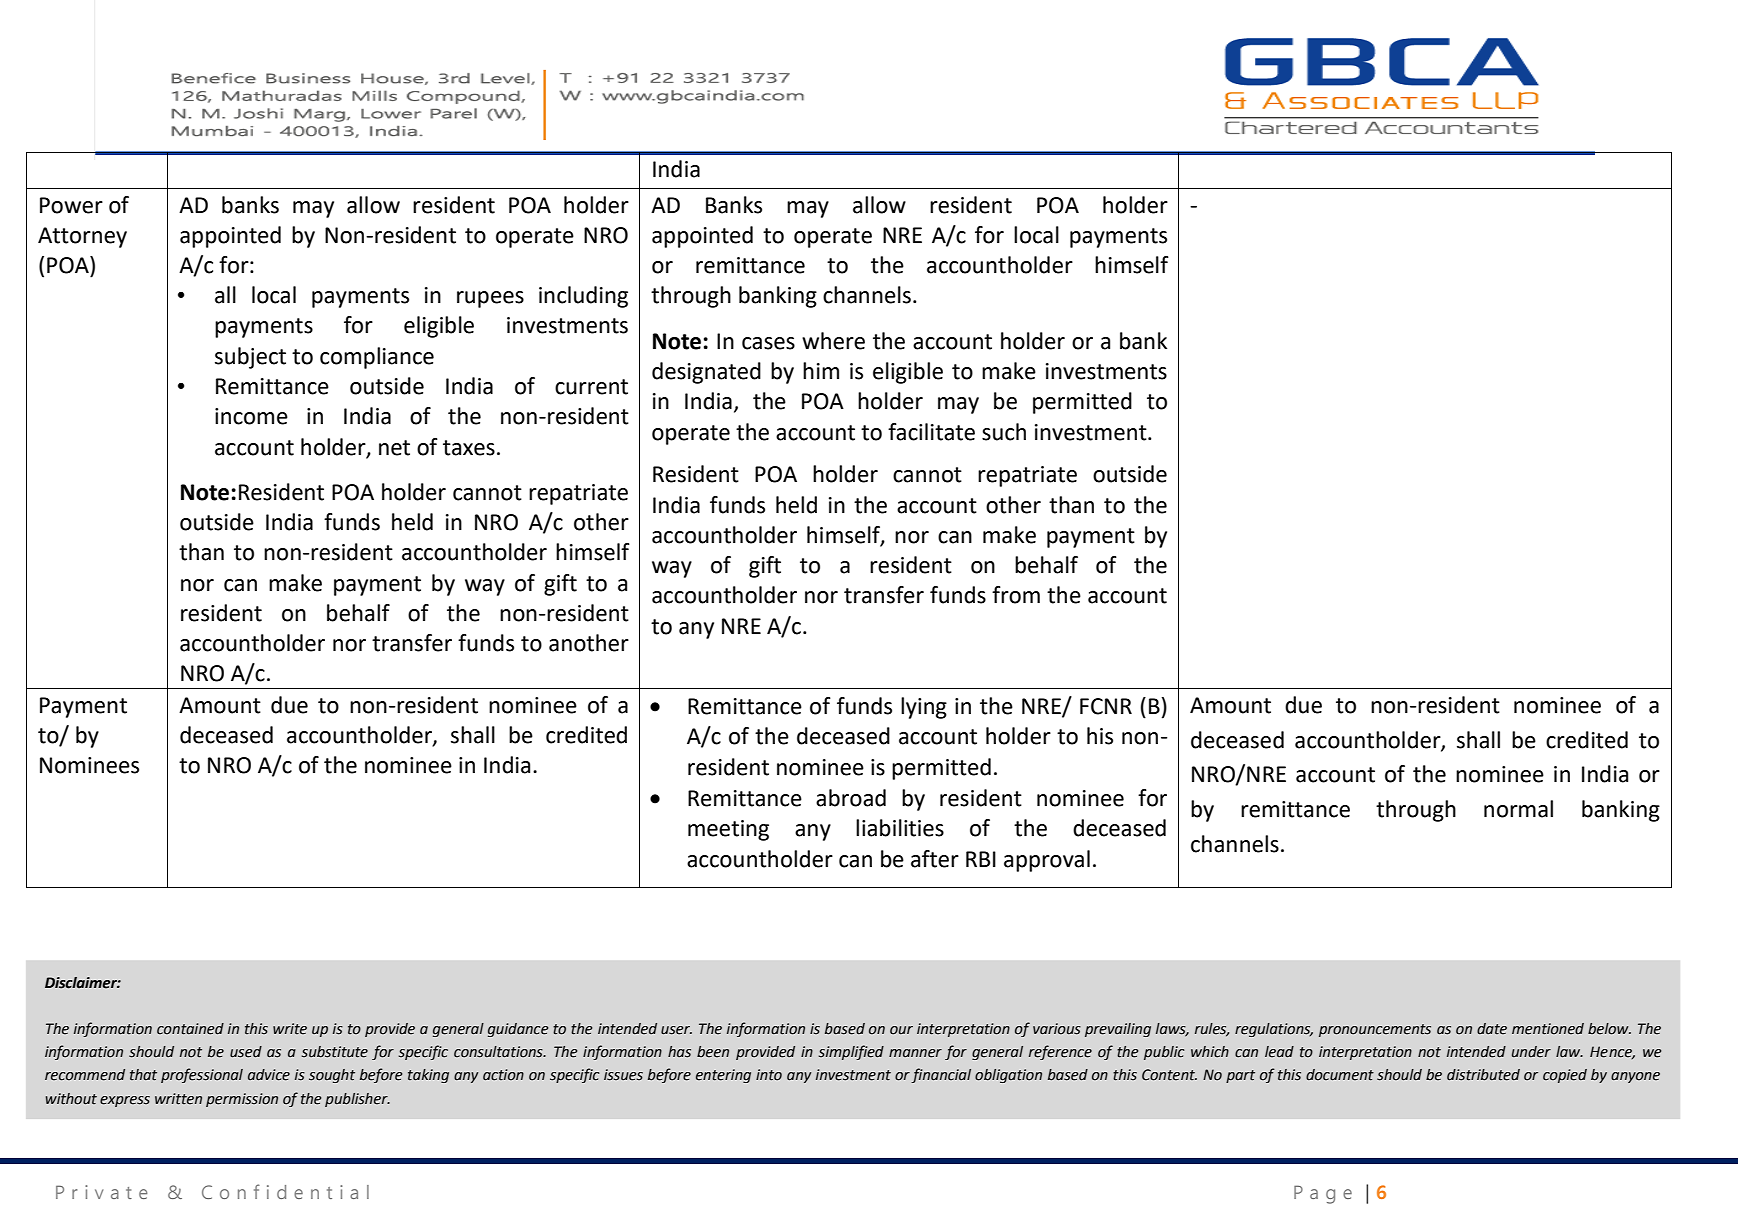 The image size is (1738, 1229). What do you see at coordinates (1016, 595) in the image?
I see `from` at bounding box center [1016, 595].
